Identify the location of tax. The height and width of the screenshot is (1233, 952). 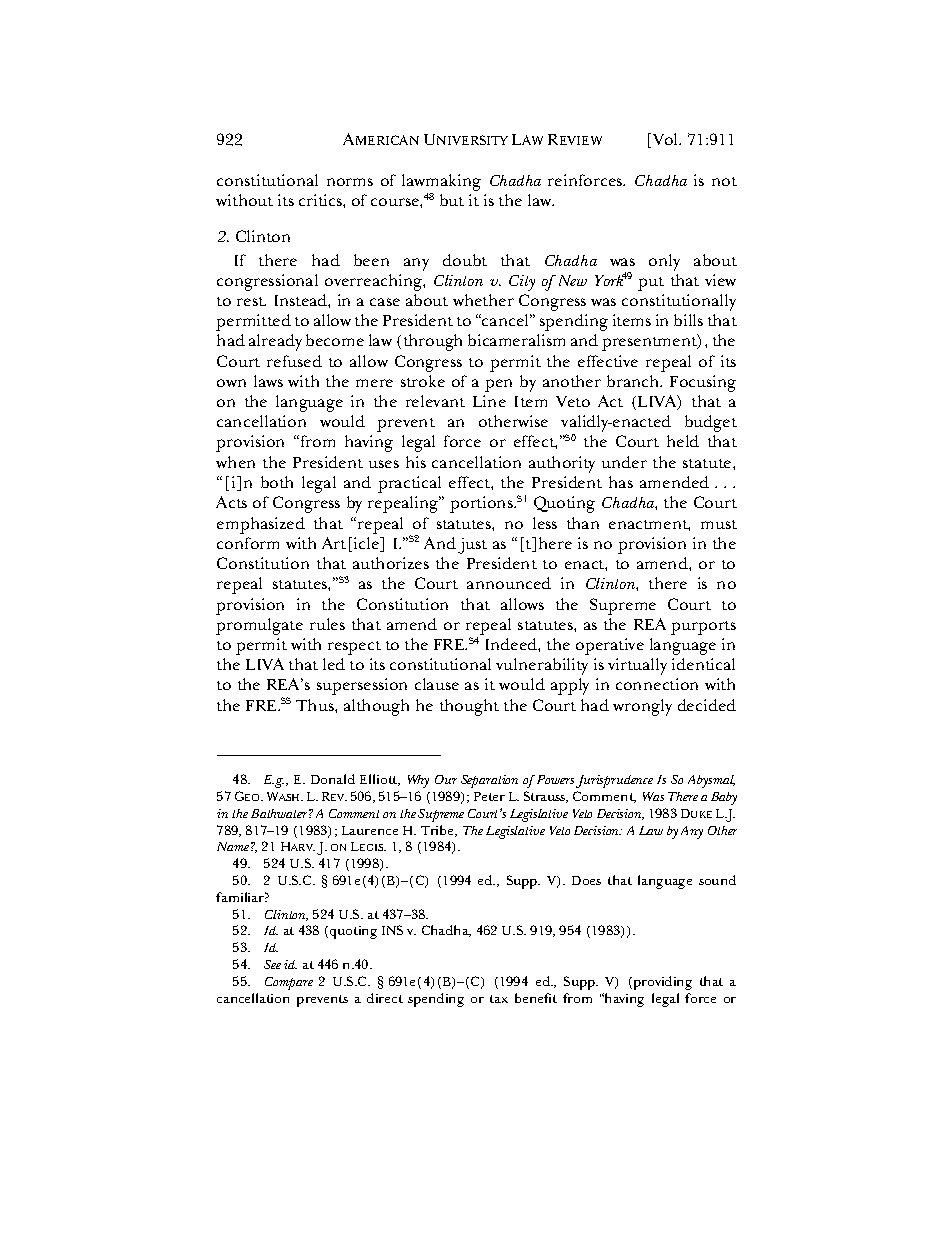
(499, 999).
